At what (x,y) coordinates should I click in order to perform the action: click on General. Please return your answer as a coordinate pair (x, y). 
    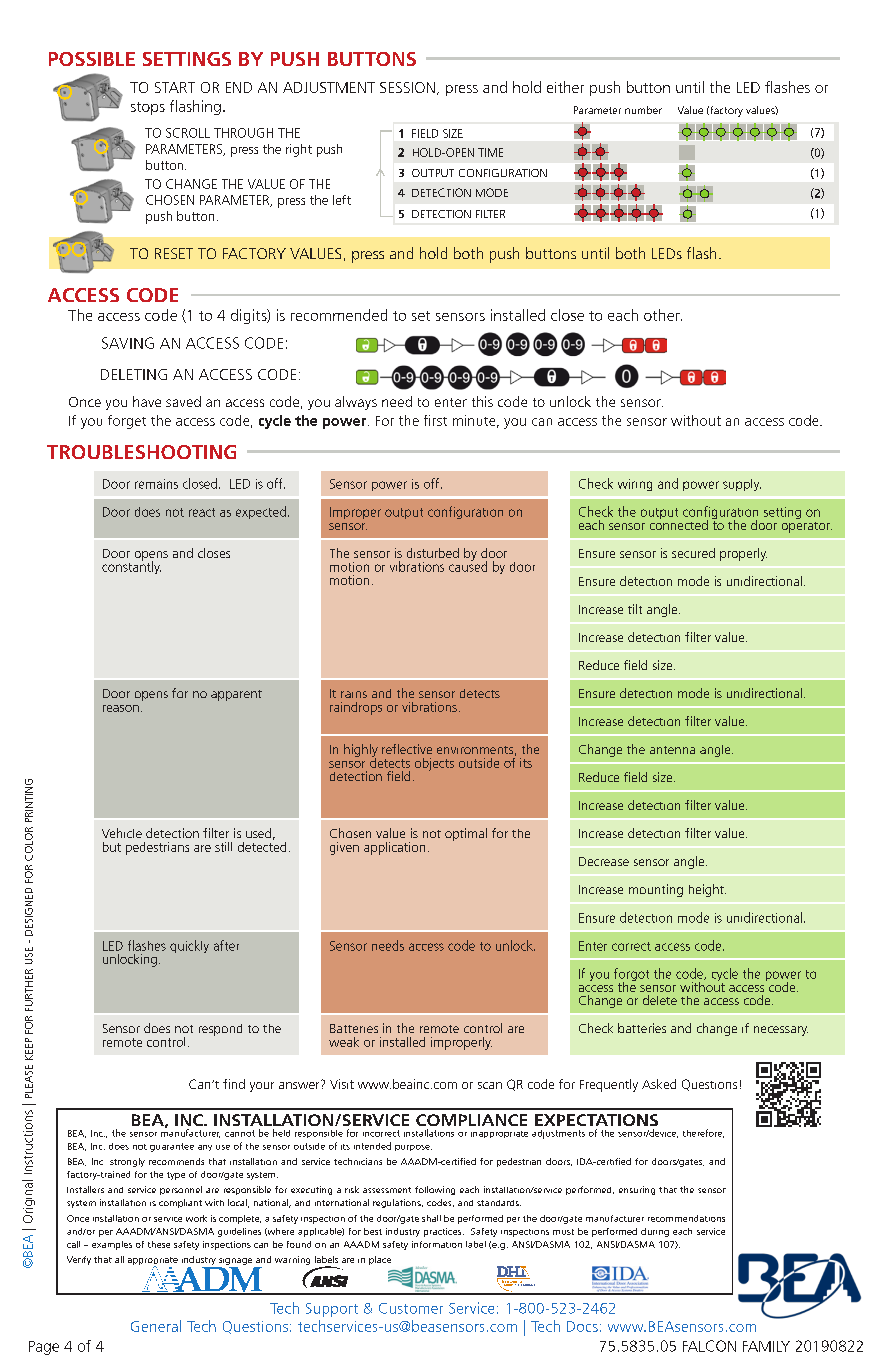
    Looking at the image, I should click on (156, 1326).
